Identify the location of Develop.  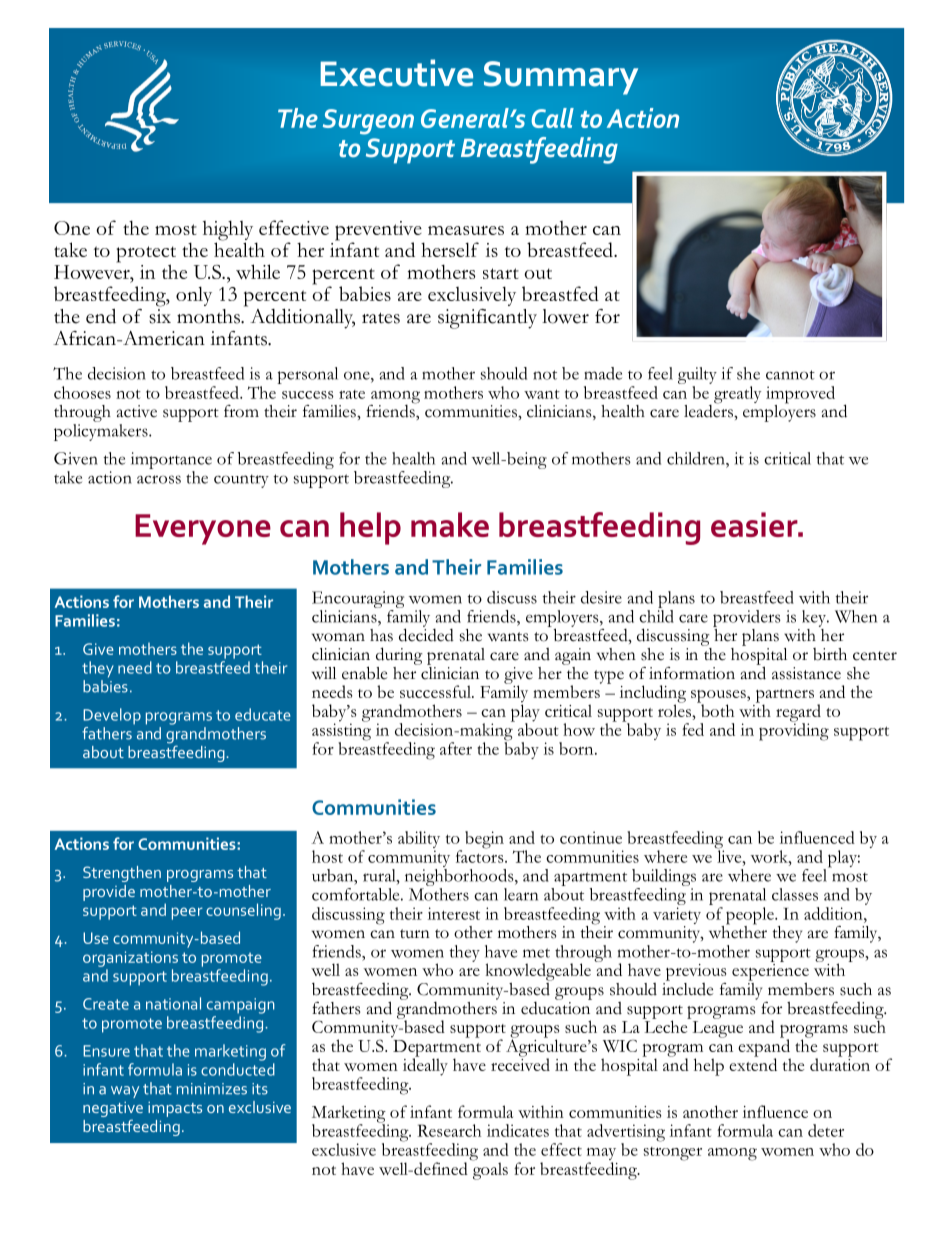
(112, 716).
